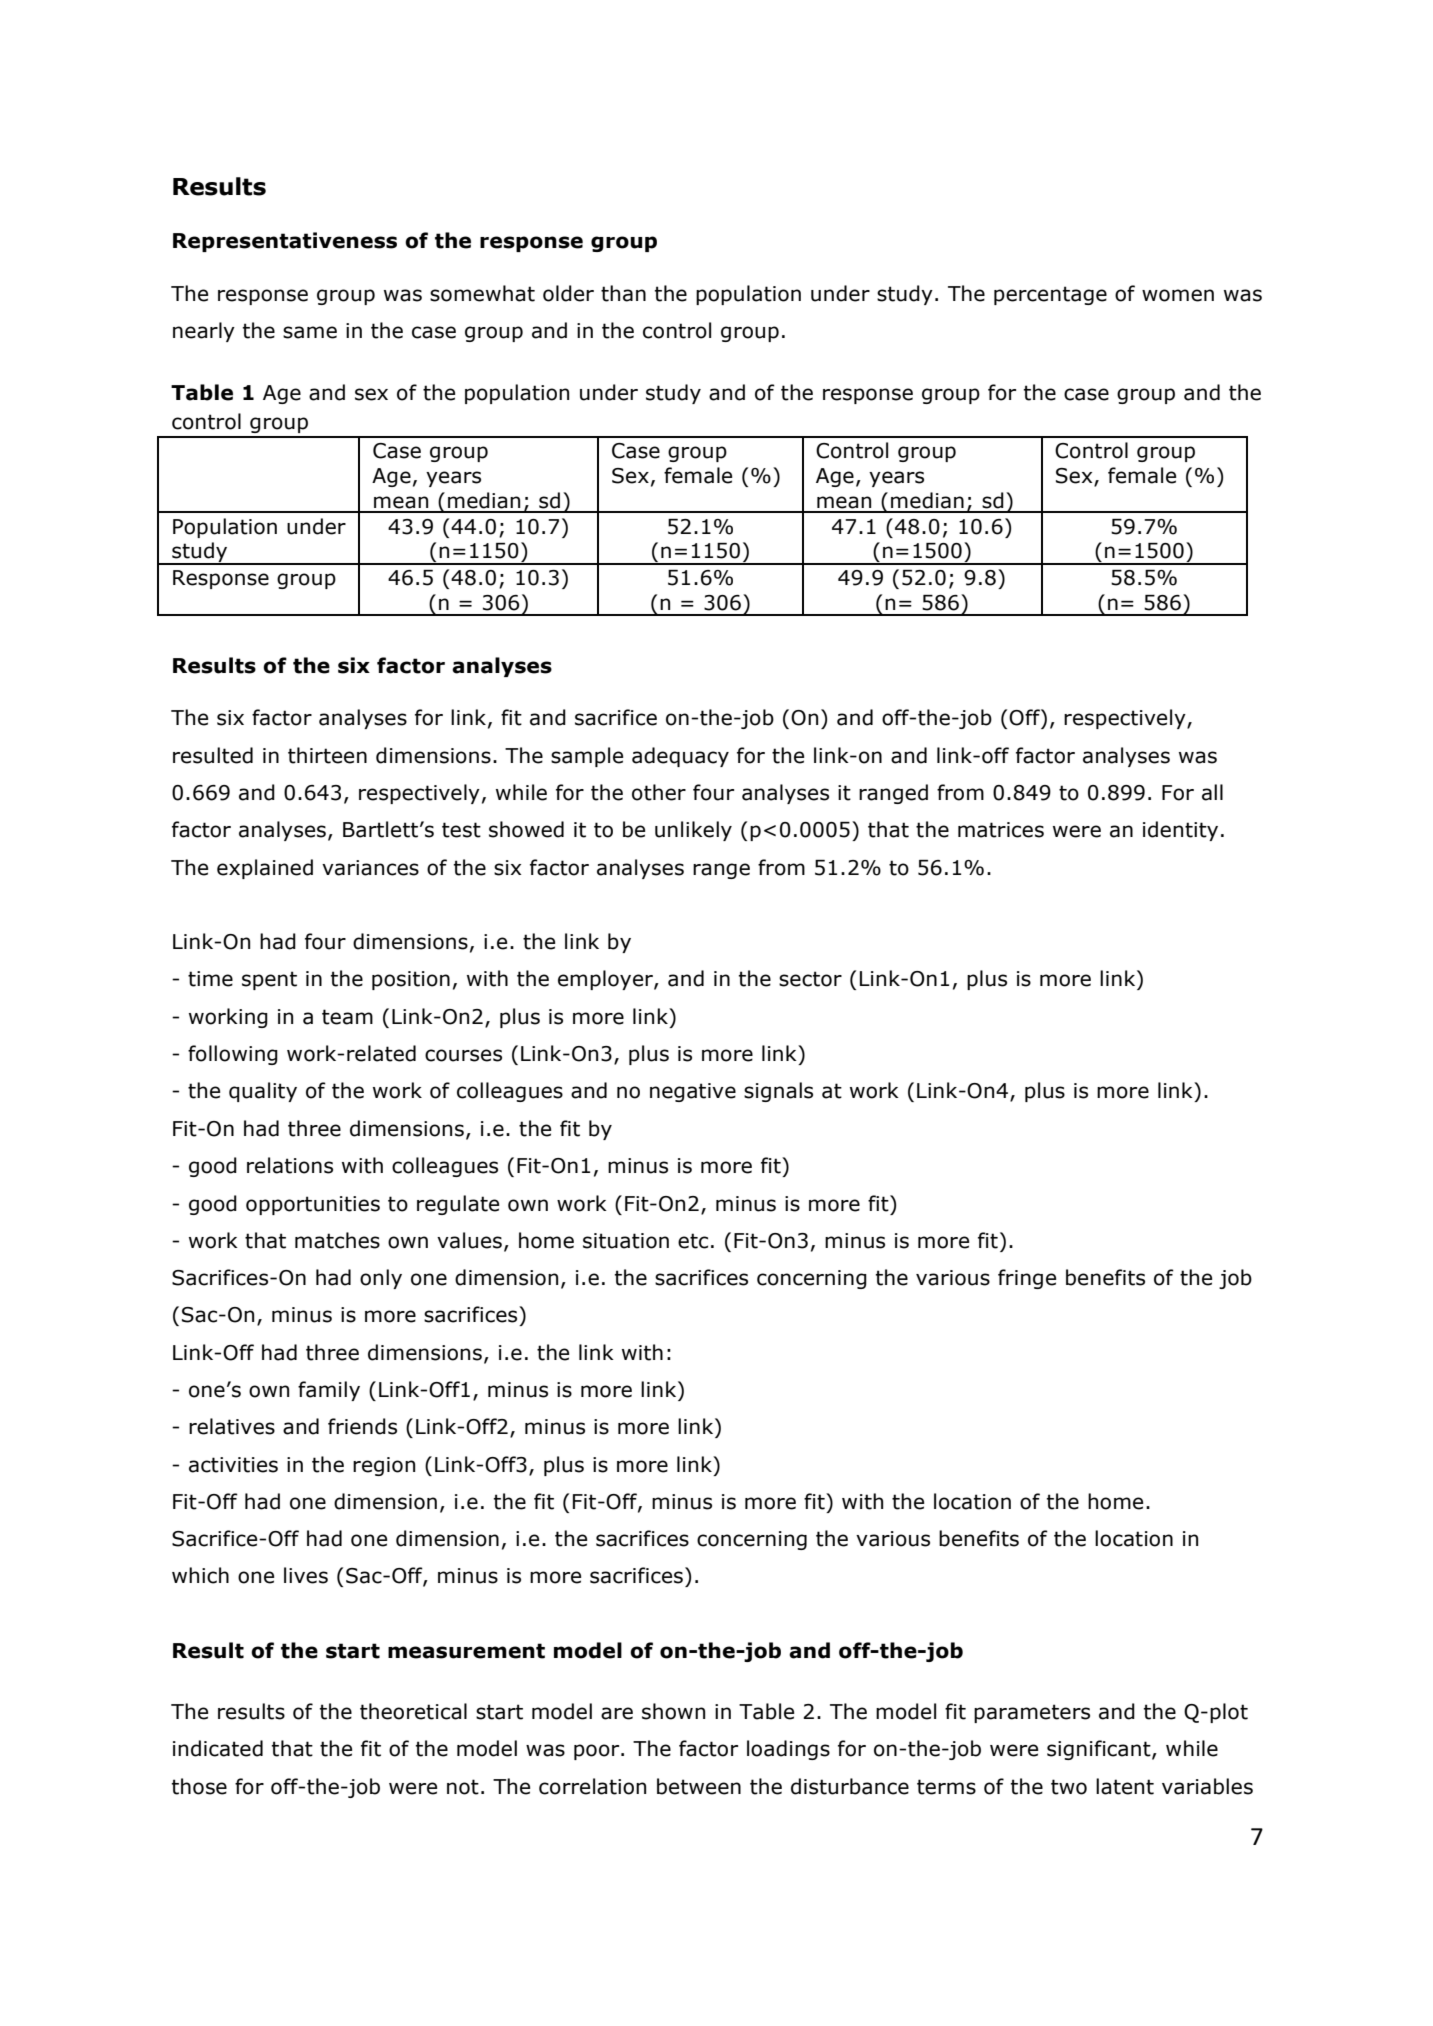  I want to click on negative, so click(693, 1092).
